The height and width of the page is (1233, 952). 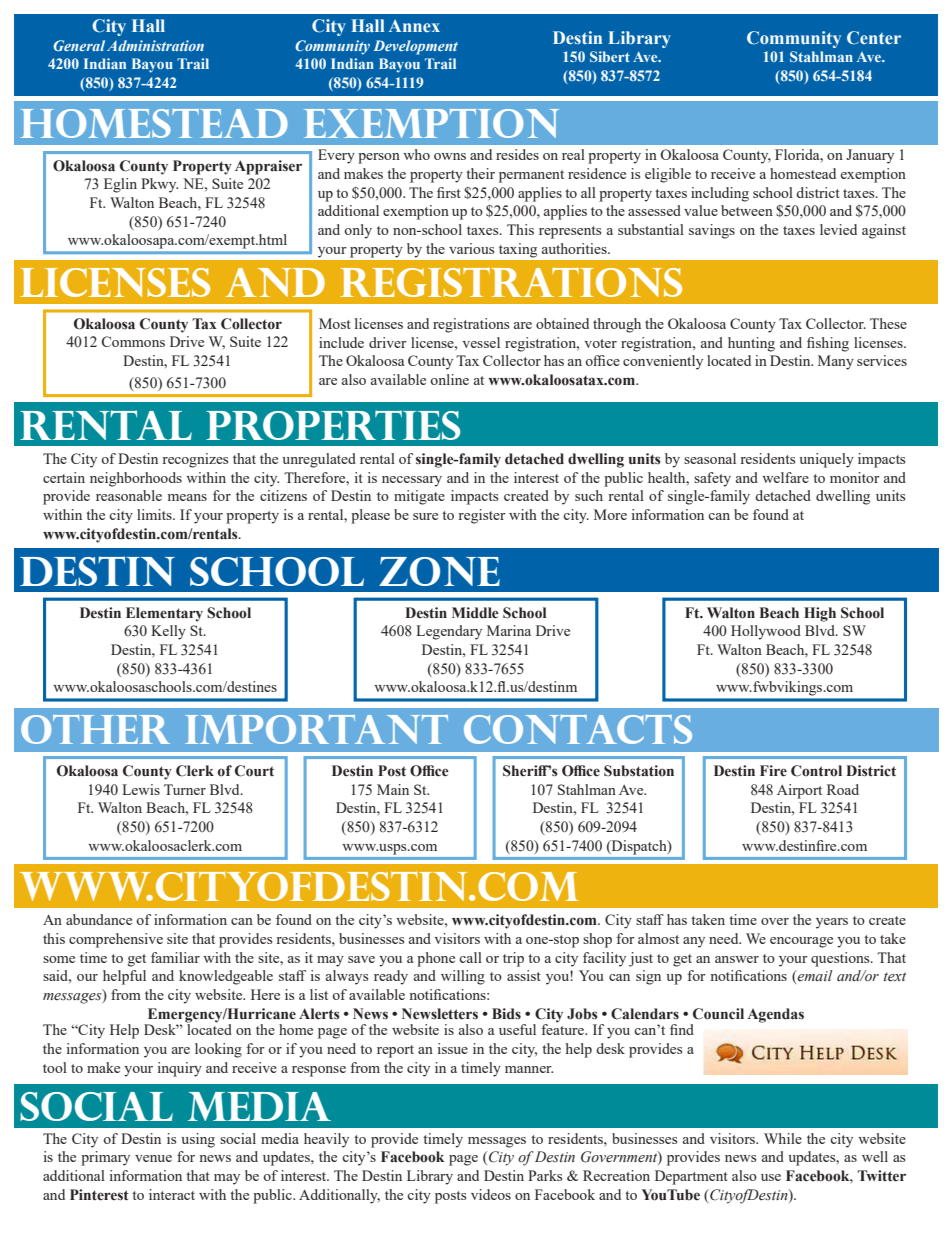 I want to click on Commons, so click(x=133, y=341).
